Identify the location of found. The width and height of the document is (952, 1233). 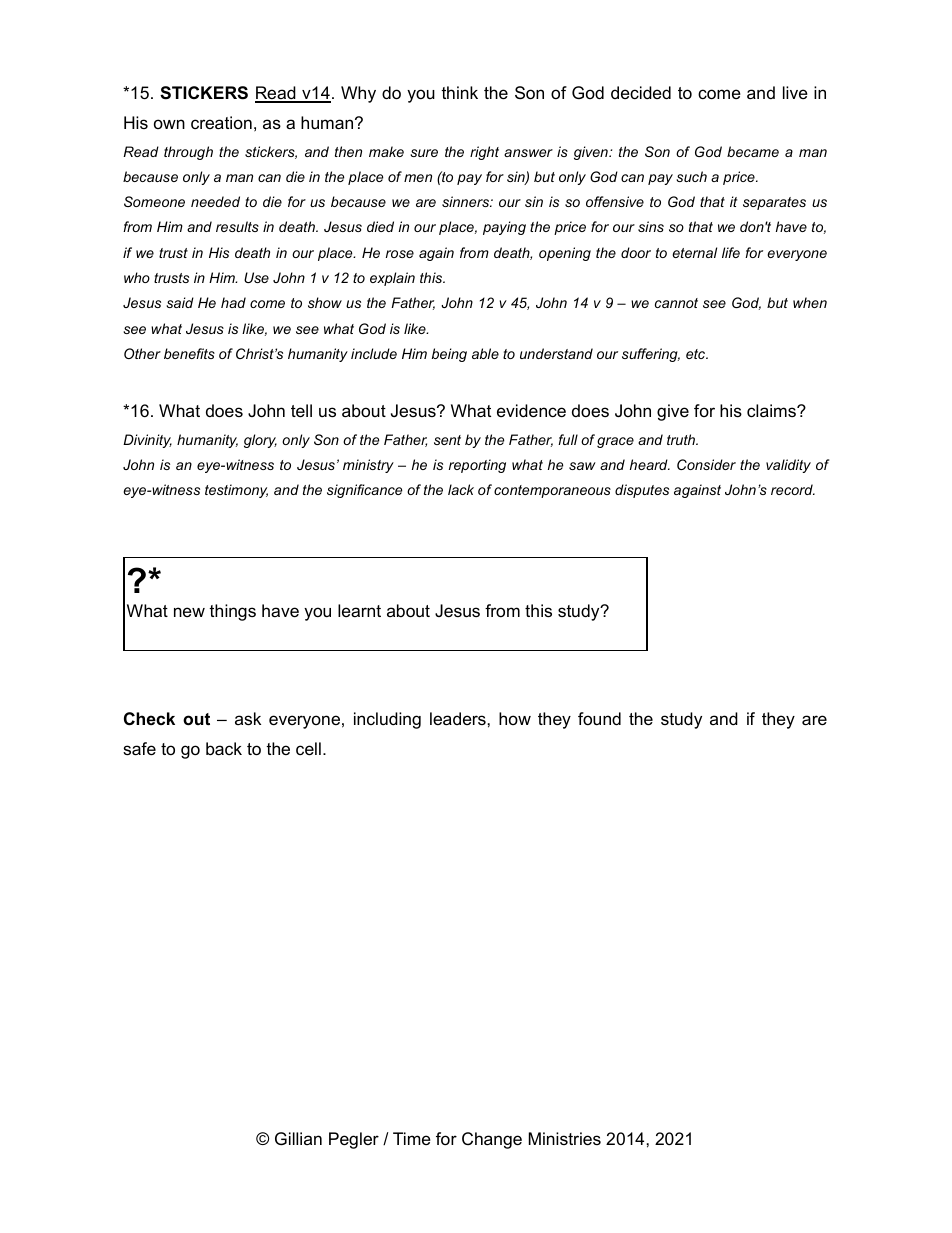
(599, 718).
